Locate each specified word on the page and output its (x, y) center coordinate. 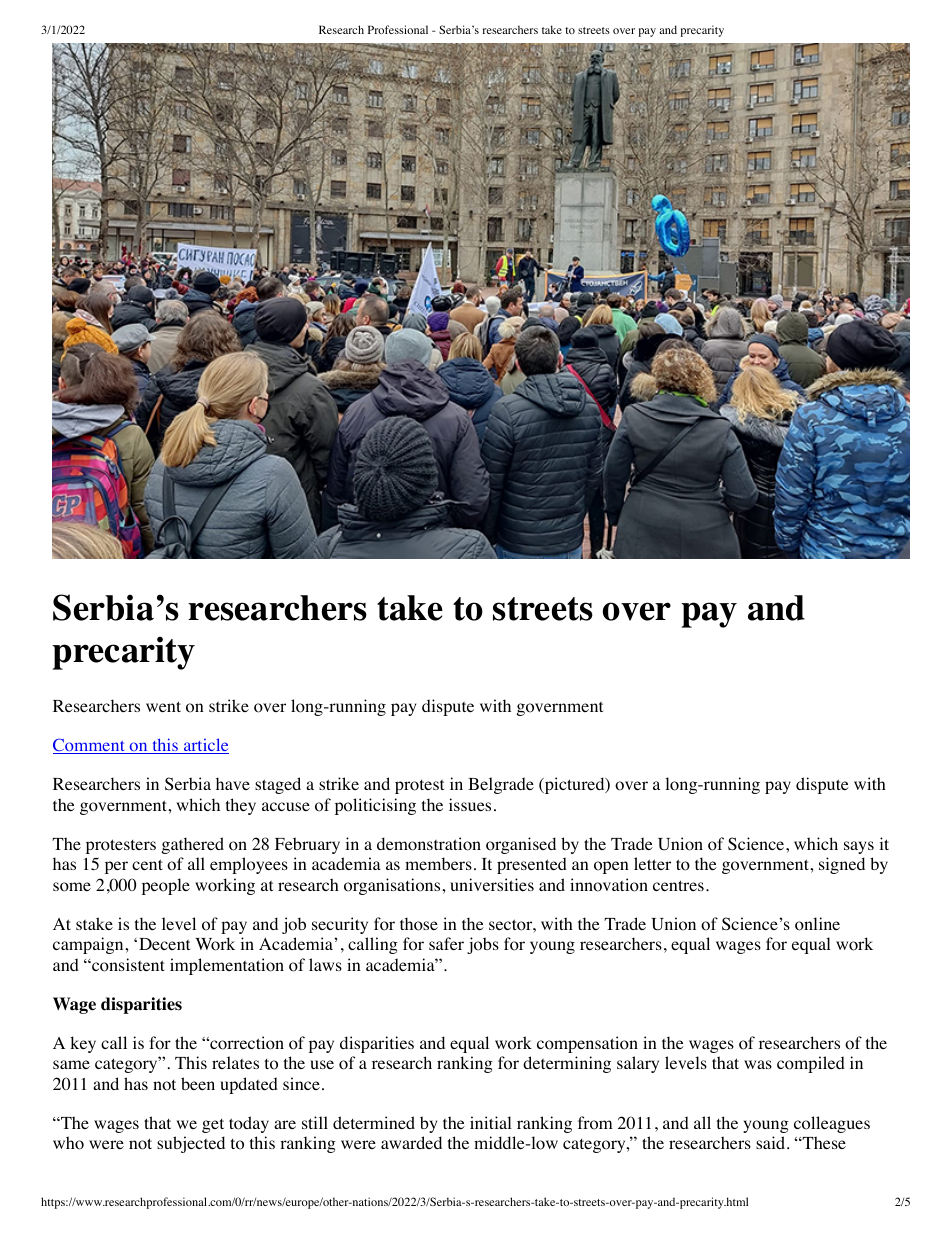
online (817, 924)
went (163, 706)
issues (470, 804)
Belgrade (501, 785)
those (419, 924)
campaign (89, 945)
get (213, 1126)
